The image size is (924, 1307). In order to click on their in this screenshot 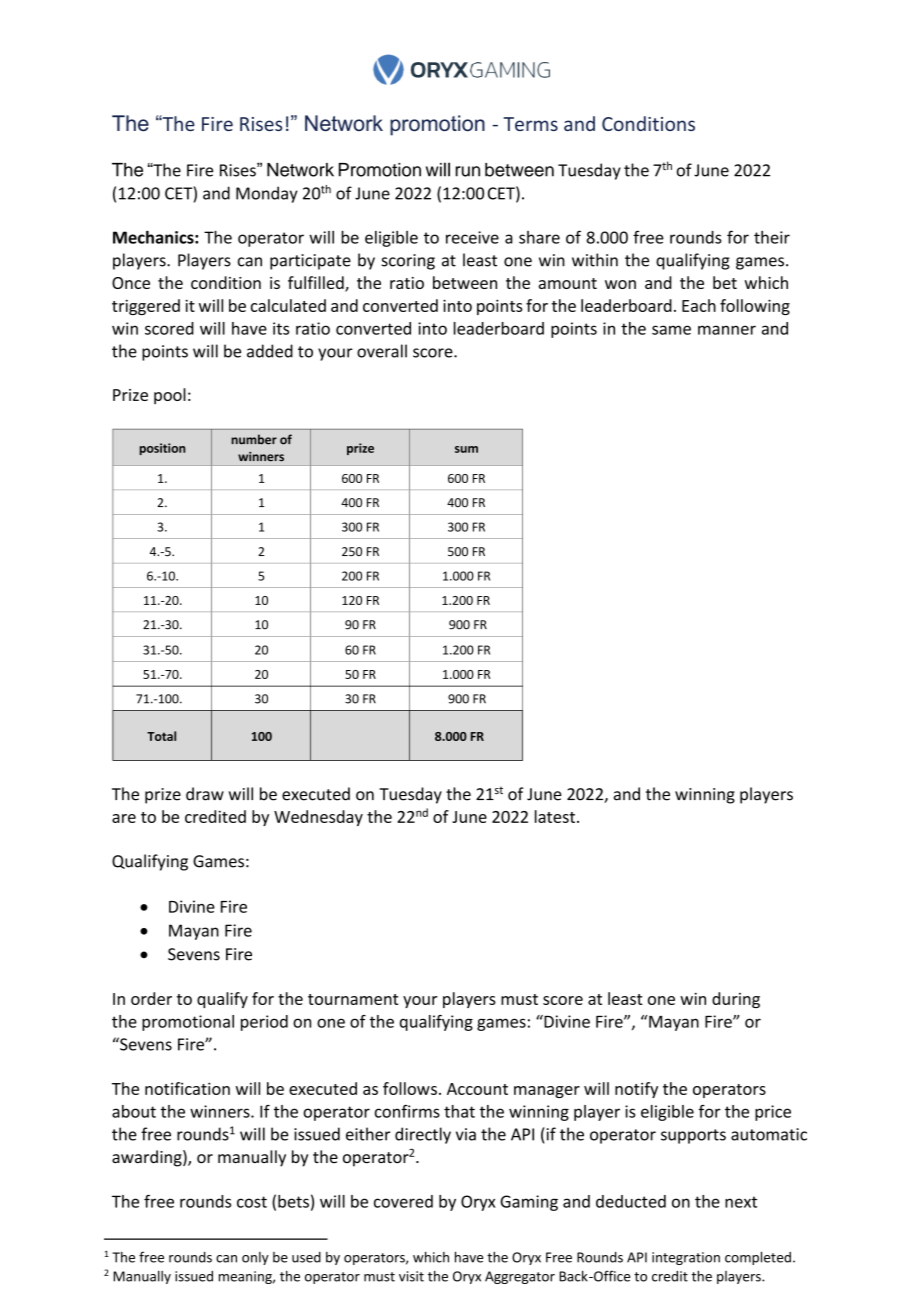, I will do `click(772, 237)`.
